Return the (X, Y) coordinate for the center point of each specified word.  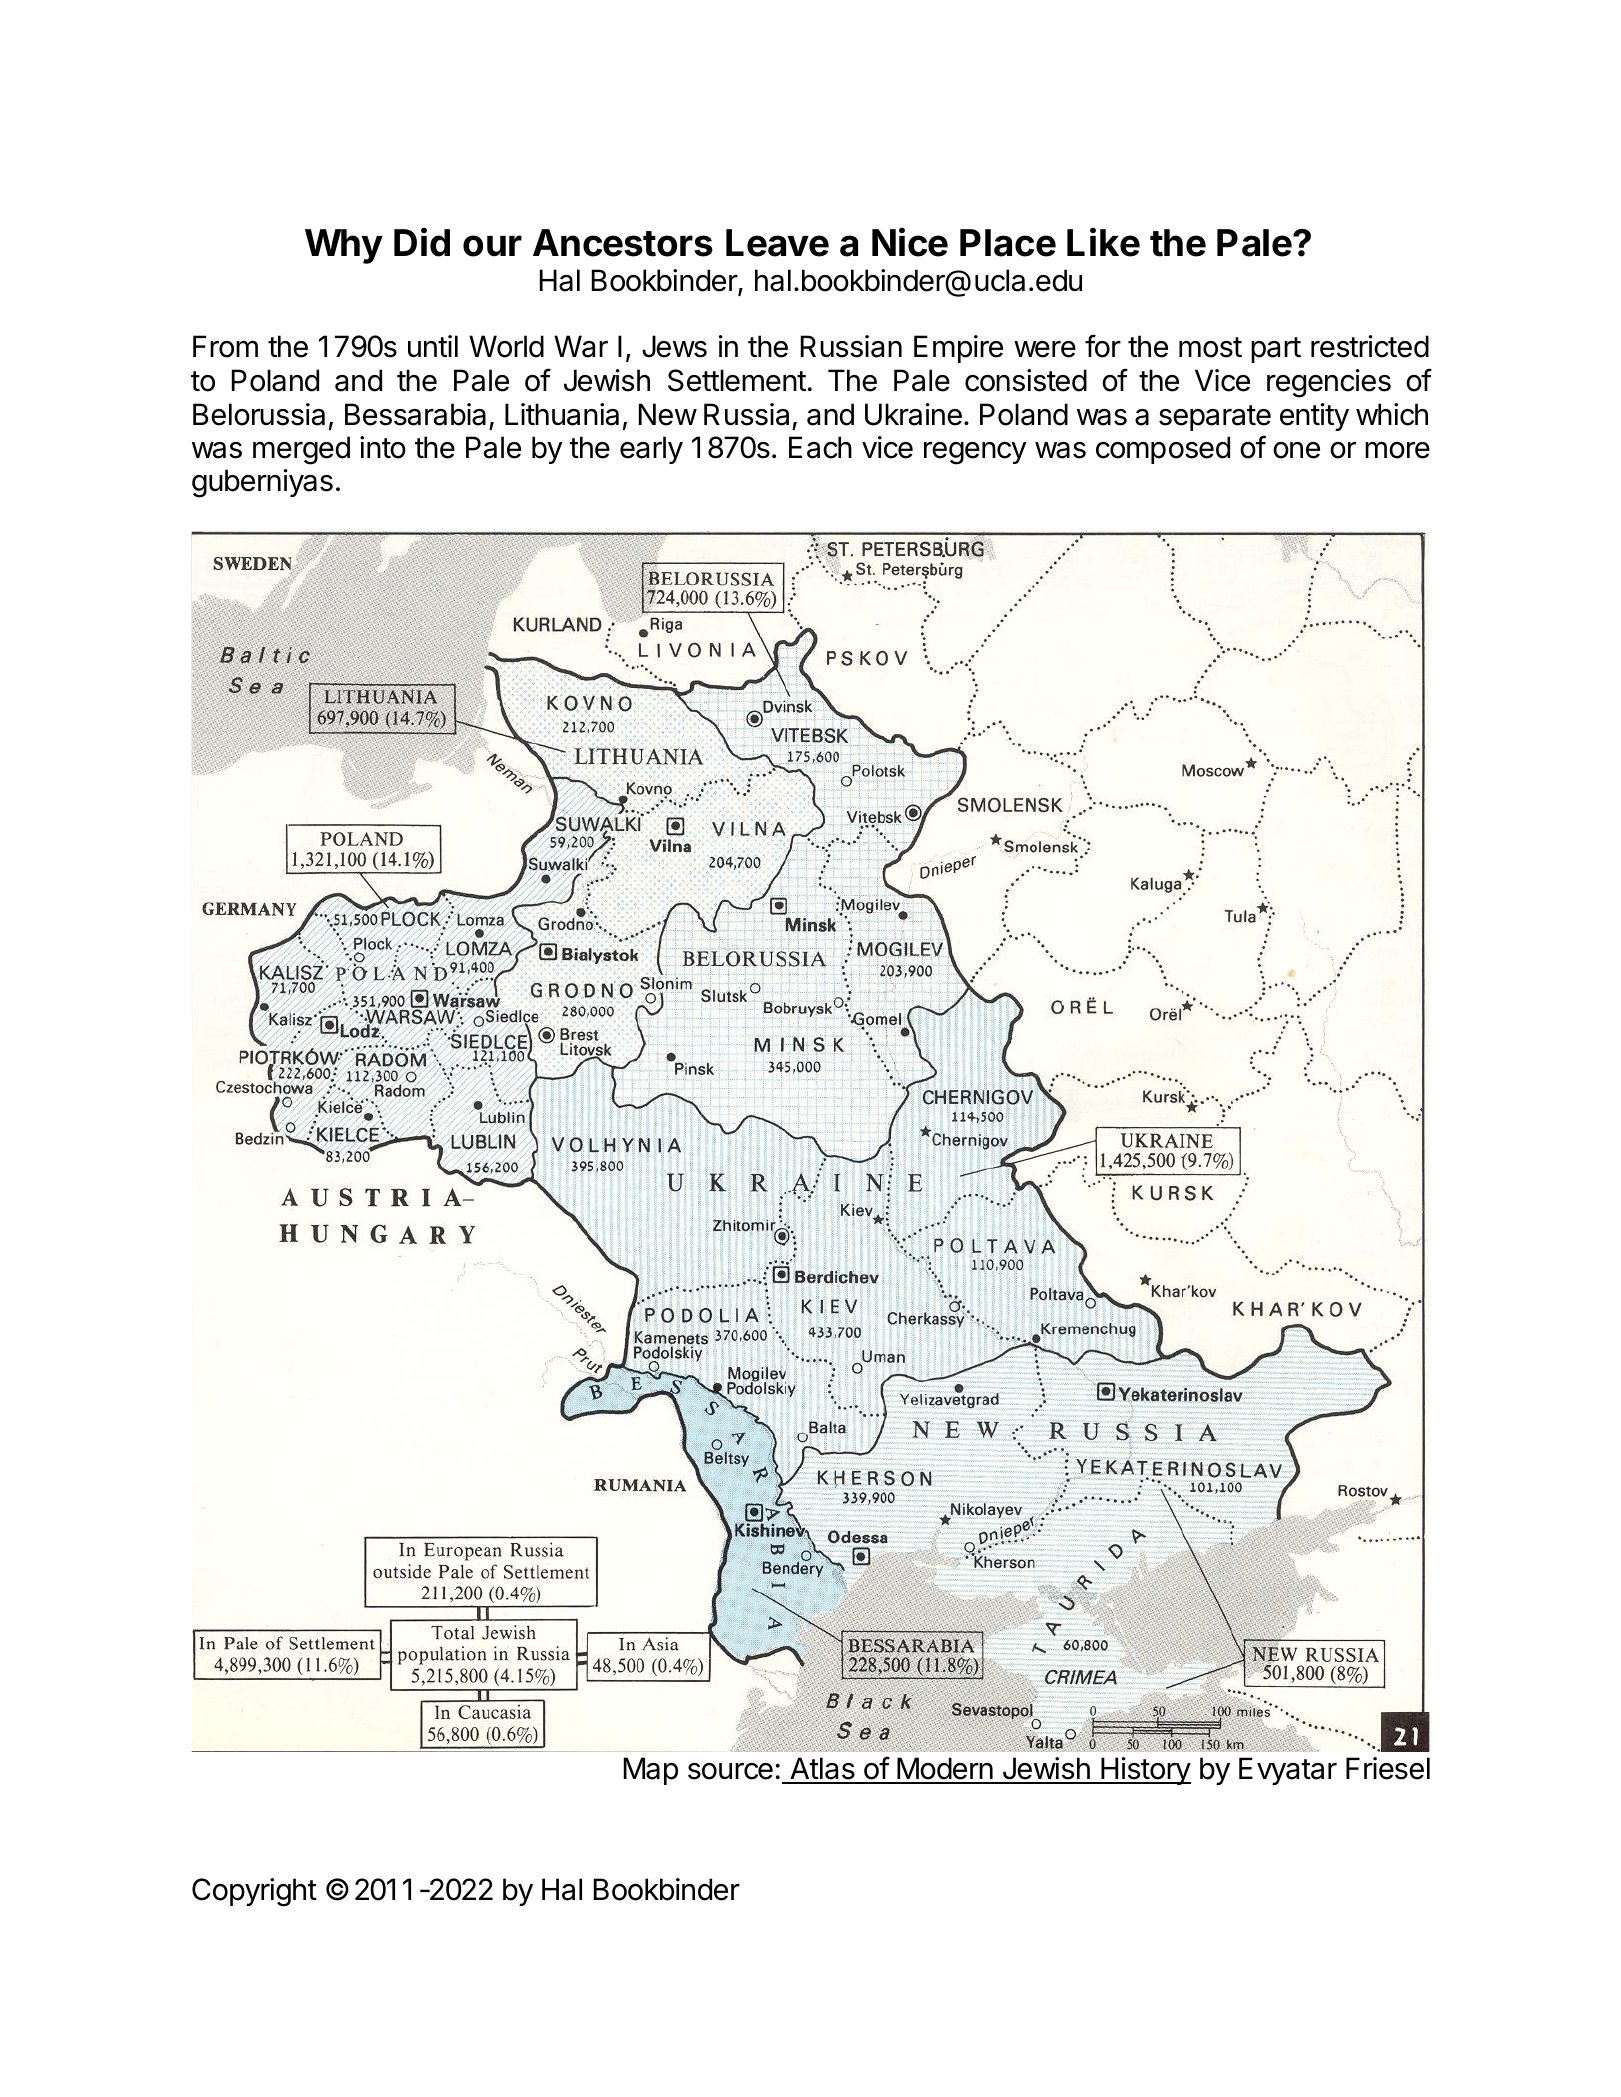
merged (301, 450)
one (1296, 450)
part (1276, 350)
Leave (777, 243)
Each (820, 447)
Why (344, 246)
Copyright (254, 1892)
